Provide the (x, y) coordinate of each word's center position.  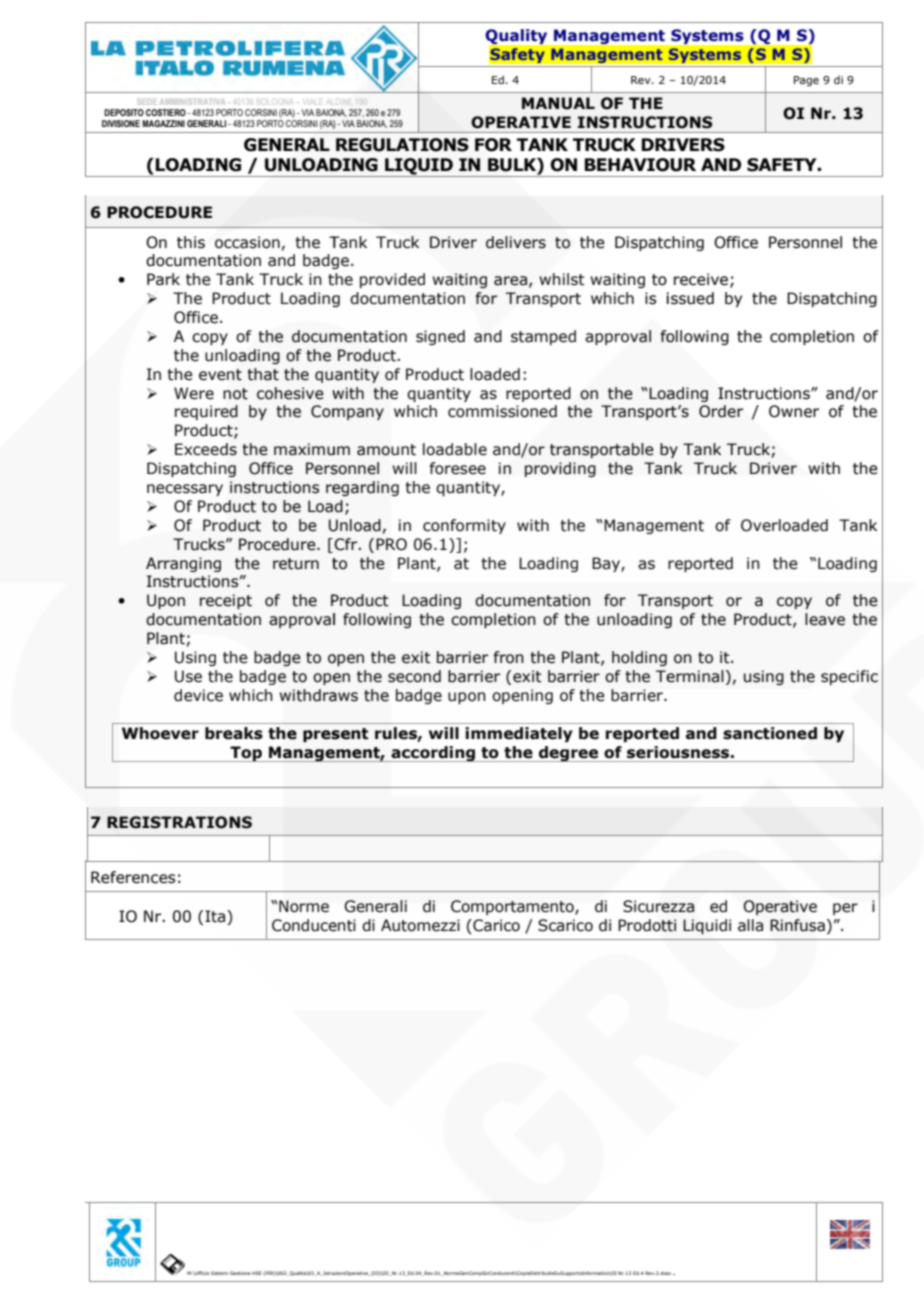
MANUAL (558, 103)
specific (849, 677)
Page (806, 81)
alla (750, 925)
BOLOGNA (275, 101)
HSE (256, 1273)
